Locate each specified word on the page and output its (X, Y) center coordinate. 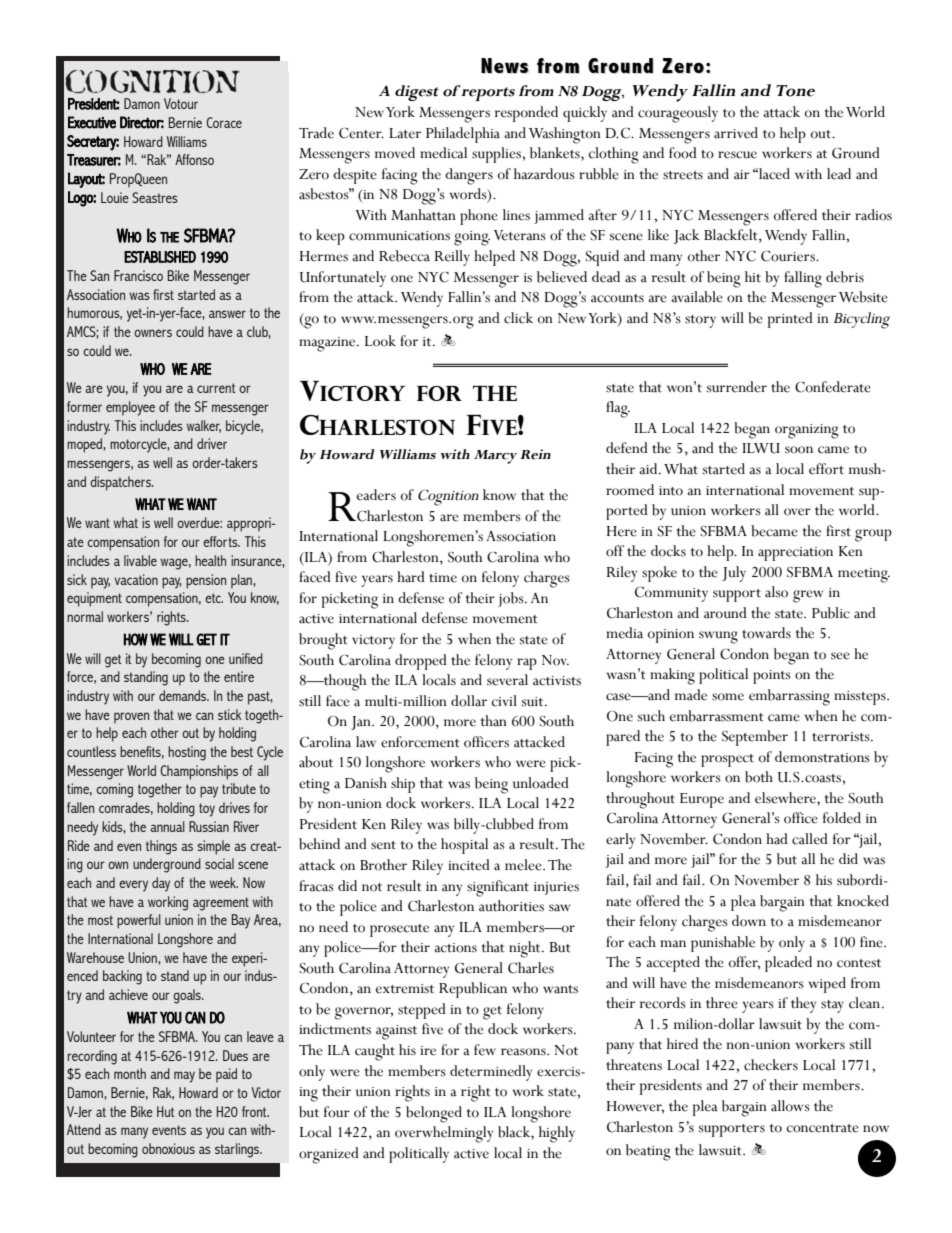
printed (790, 320)
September (755, 738)
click (518, 318)
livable (140, 560)
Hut (165, 1111)
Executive (92, 122)
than (494, 721)
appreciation (795, 554)
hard (411, 577)
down (749, 921)
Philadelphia (463, 135)
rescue (737, 155)
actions (455, 948)
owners (153, 333)
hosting (187, 753)
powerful (139, 921)
